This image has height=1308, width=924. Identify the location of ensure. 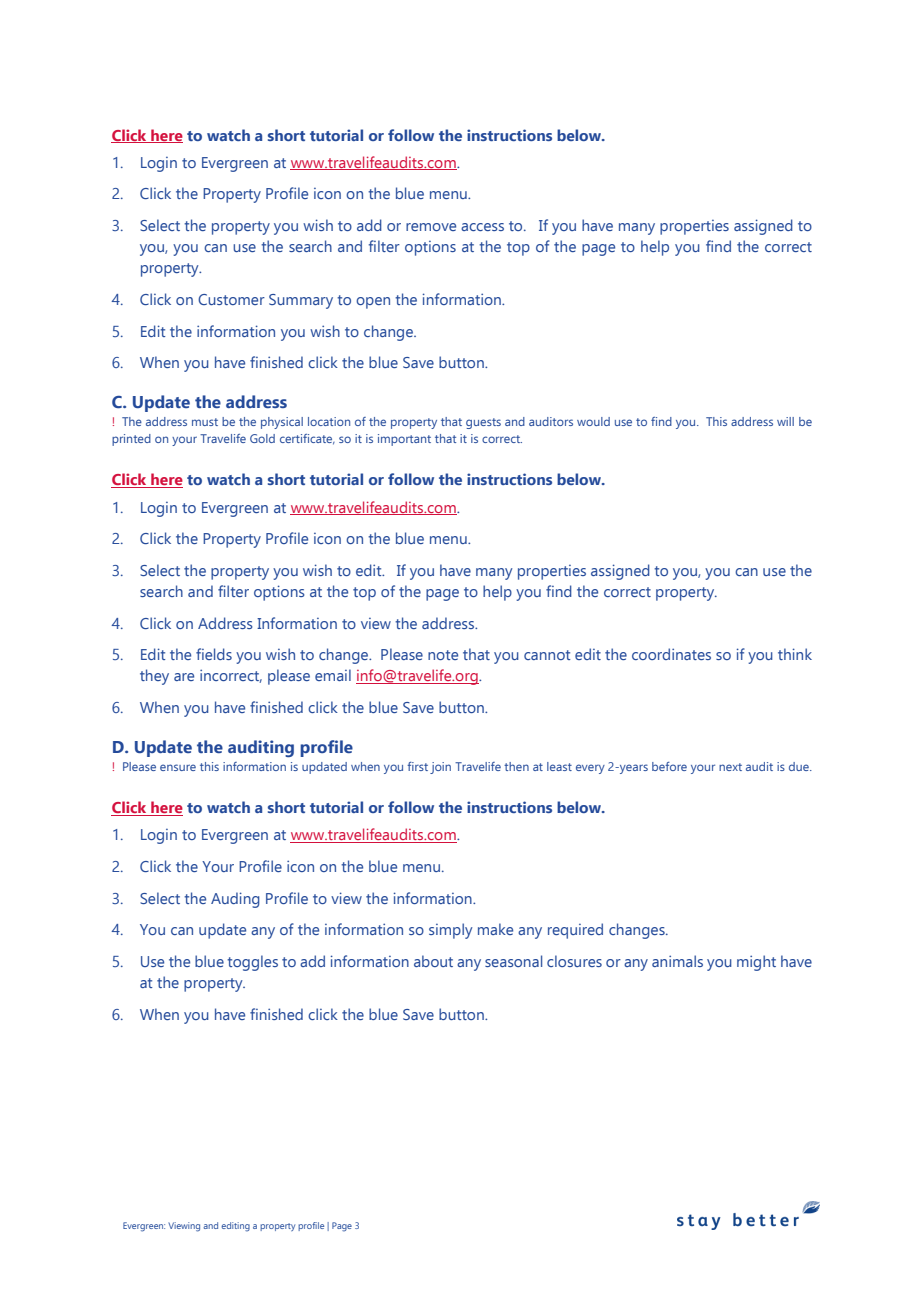
(178, 767).
